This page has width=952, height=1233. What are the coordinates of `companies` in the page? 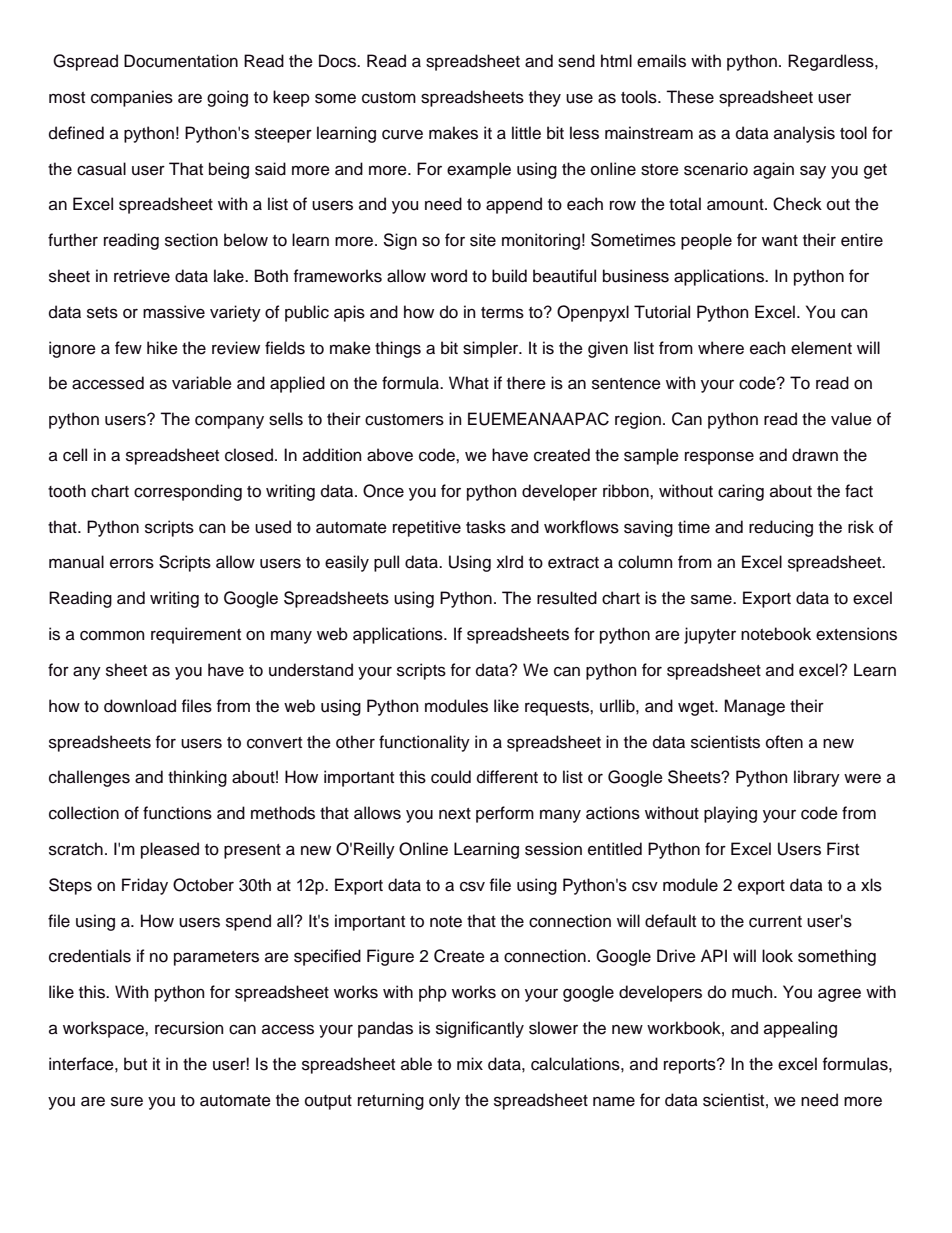 It's located at (132, 98).
